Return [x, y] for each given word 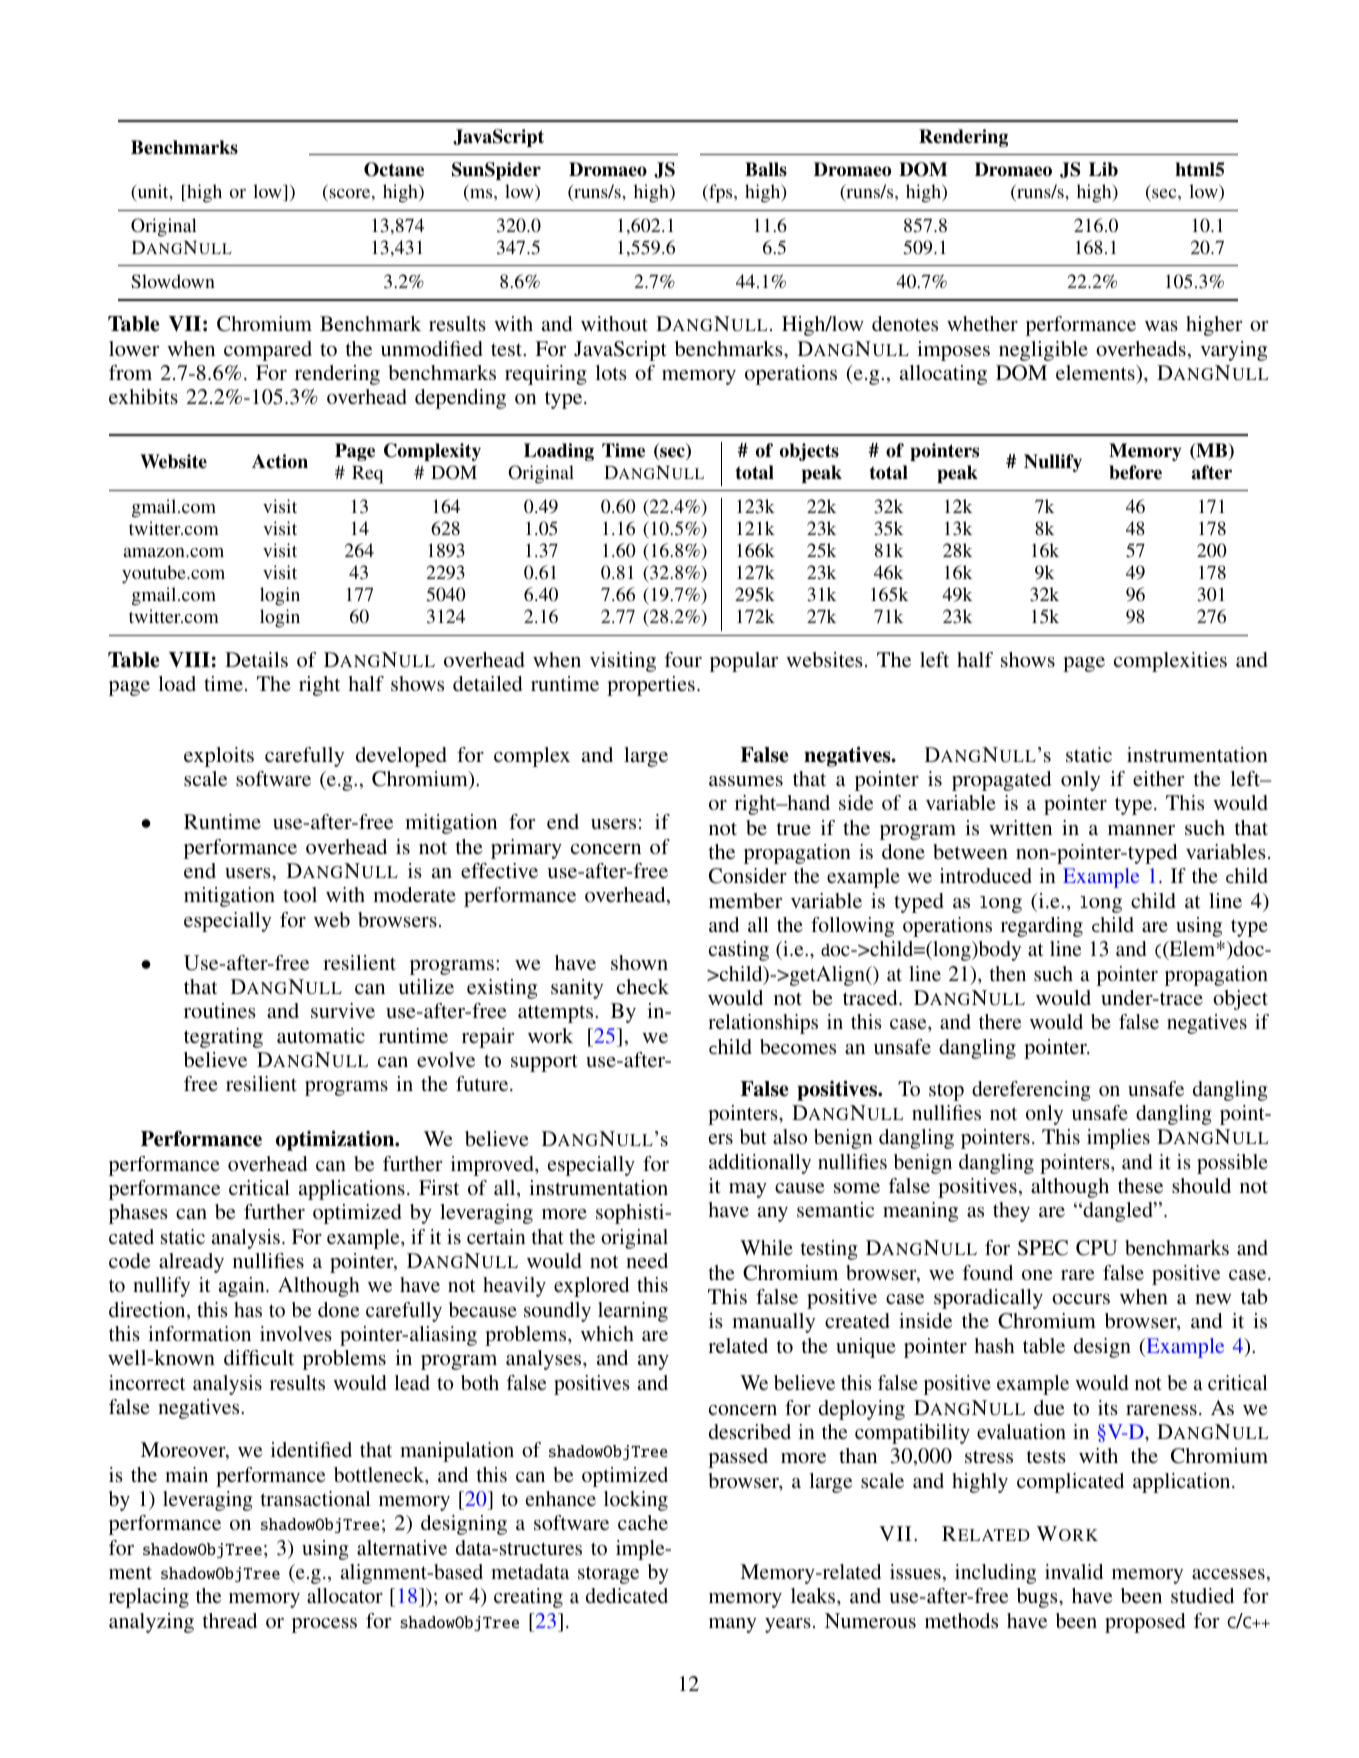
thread [230, 1620]
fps [721, 193]
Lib [1103, 169]
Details [256, 659]
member [745, 900]
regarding [1042, 927]
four [683, 659]
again [243, 1287]
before [1135, 472]
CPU [1097, 1248]
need [647, 1260]
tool [300, 894]
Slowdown [173, 281]
